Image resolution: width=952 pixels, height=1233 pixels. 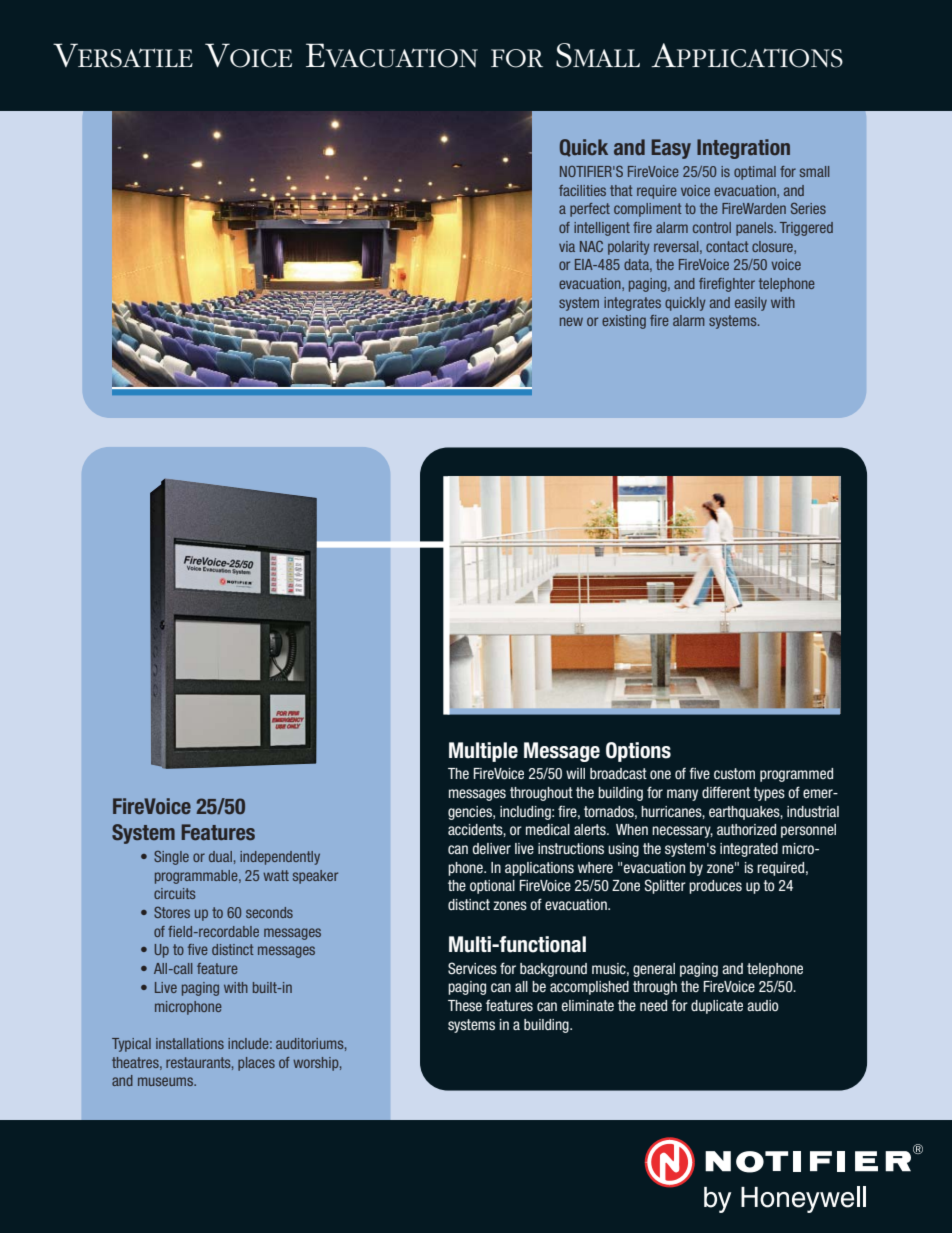 What do you see at coordinates (717, 1007) in the screenshot?
I see `duplicate` at bounding box center [717, 1007].
